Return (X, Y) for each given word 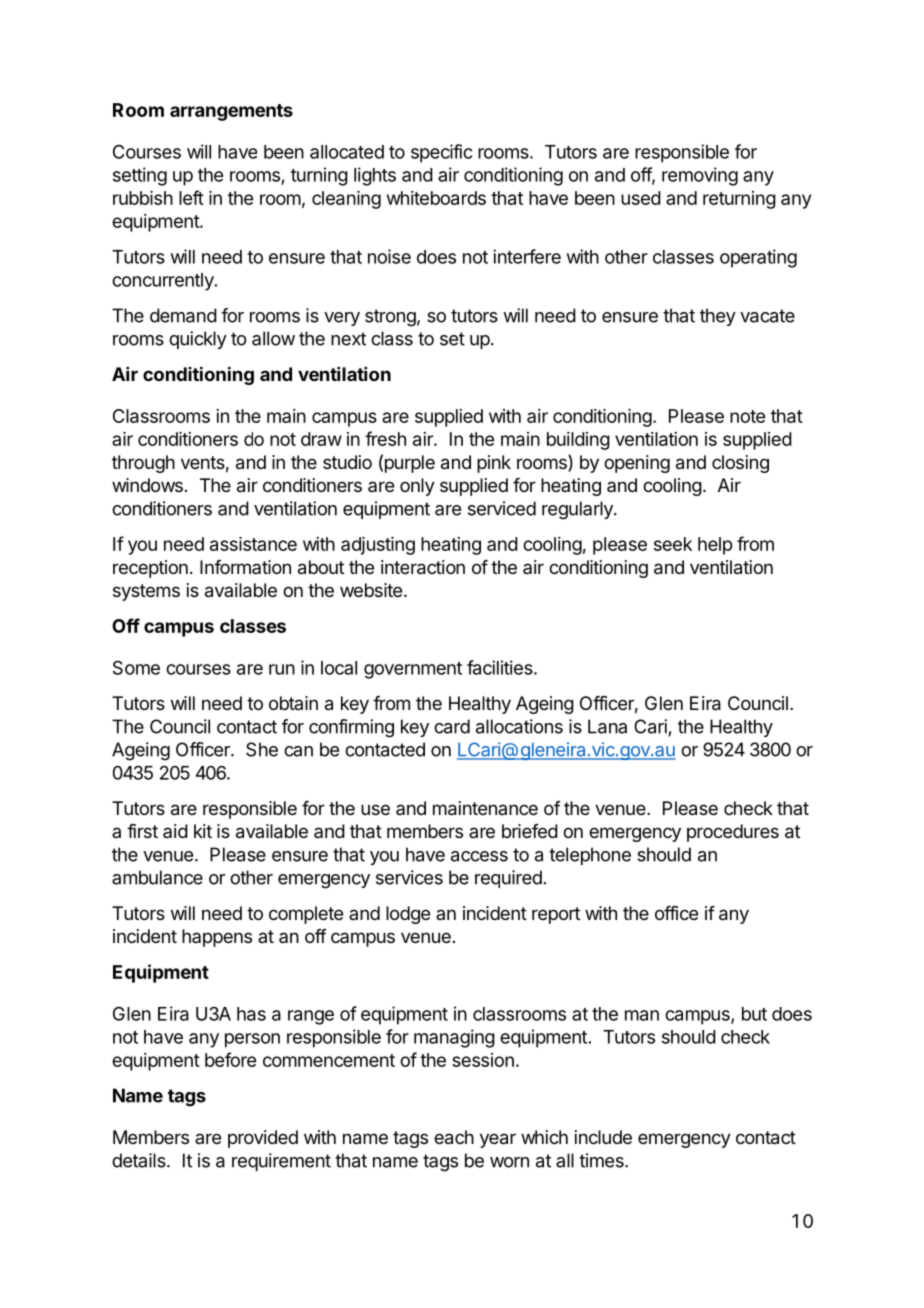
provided (263, 1139)
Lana (607, 726)
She (262, 749)
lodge (408, 915)
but (754, 1014)
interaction (423, 567)
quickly (198, 340)
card (452, 726)
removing (700, 176)
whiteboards (436, 198)
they (718, 317)
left (191, 197)
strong (390, 318)
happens (217, 938)
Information (245, 567)
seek (673, 544)
